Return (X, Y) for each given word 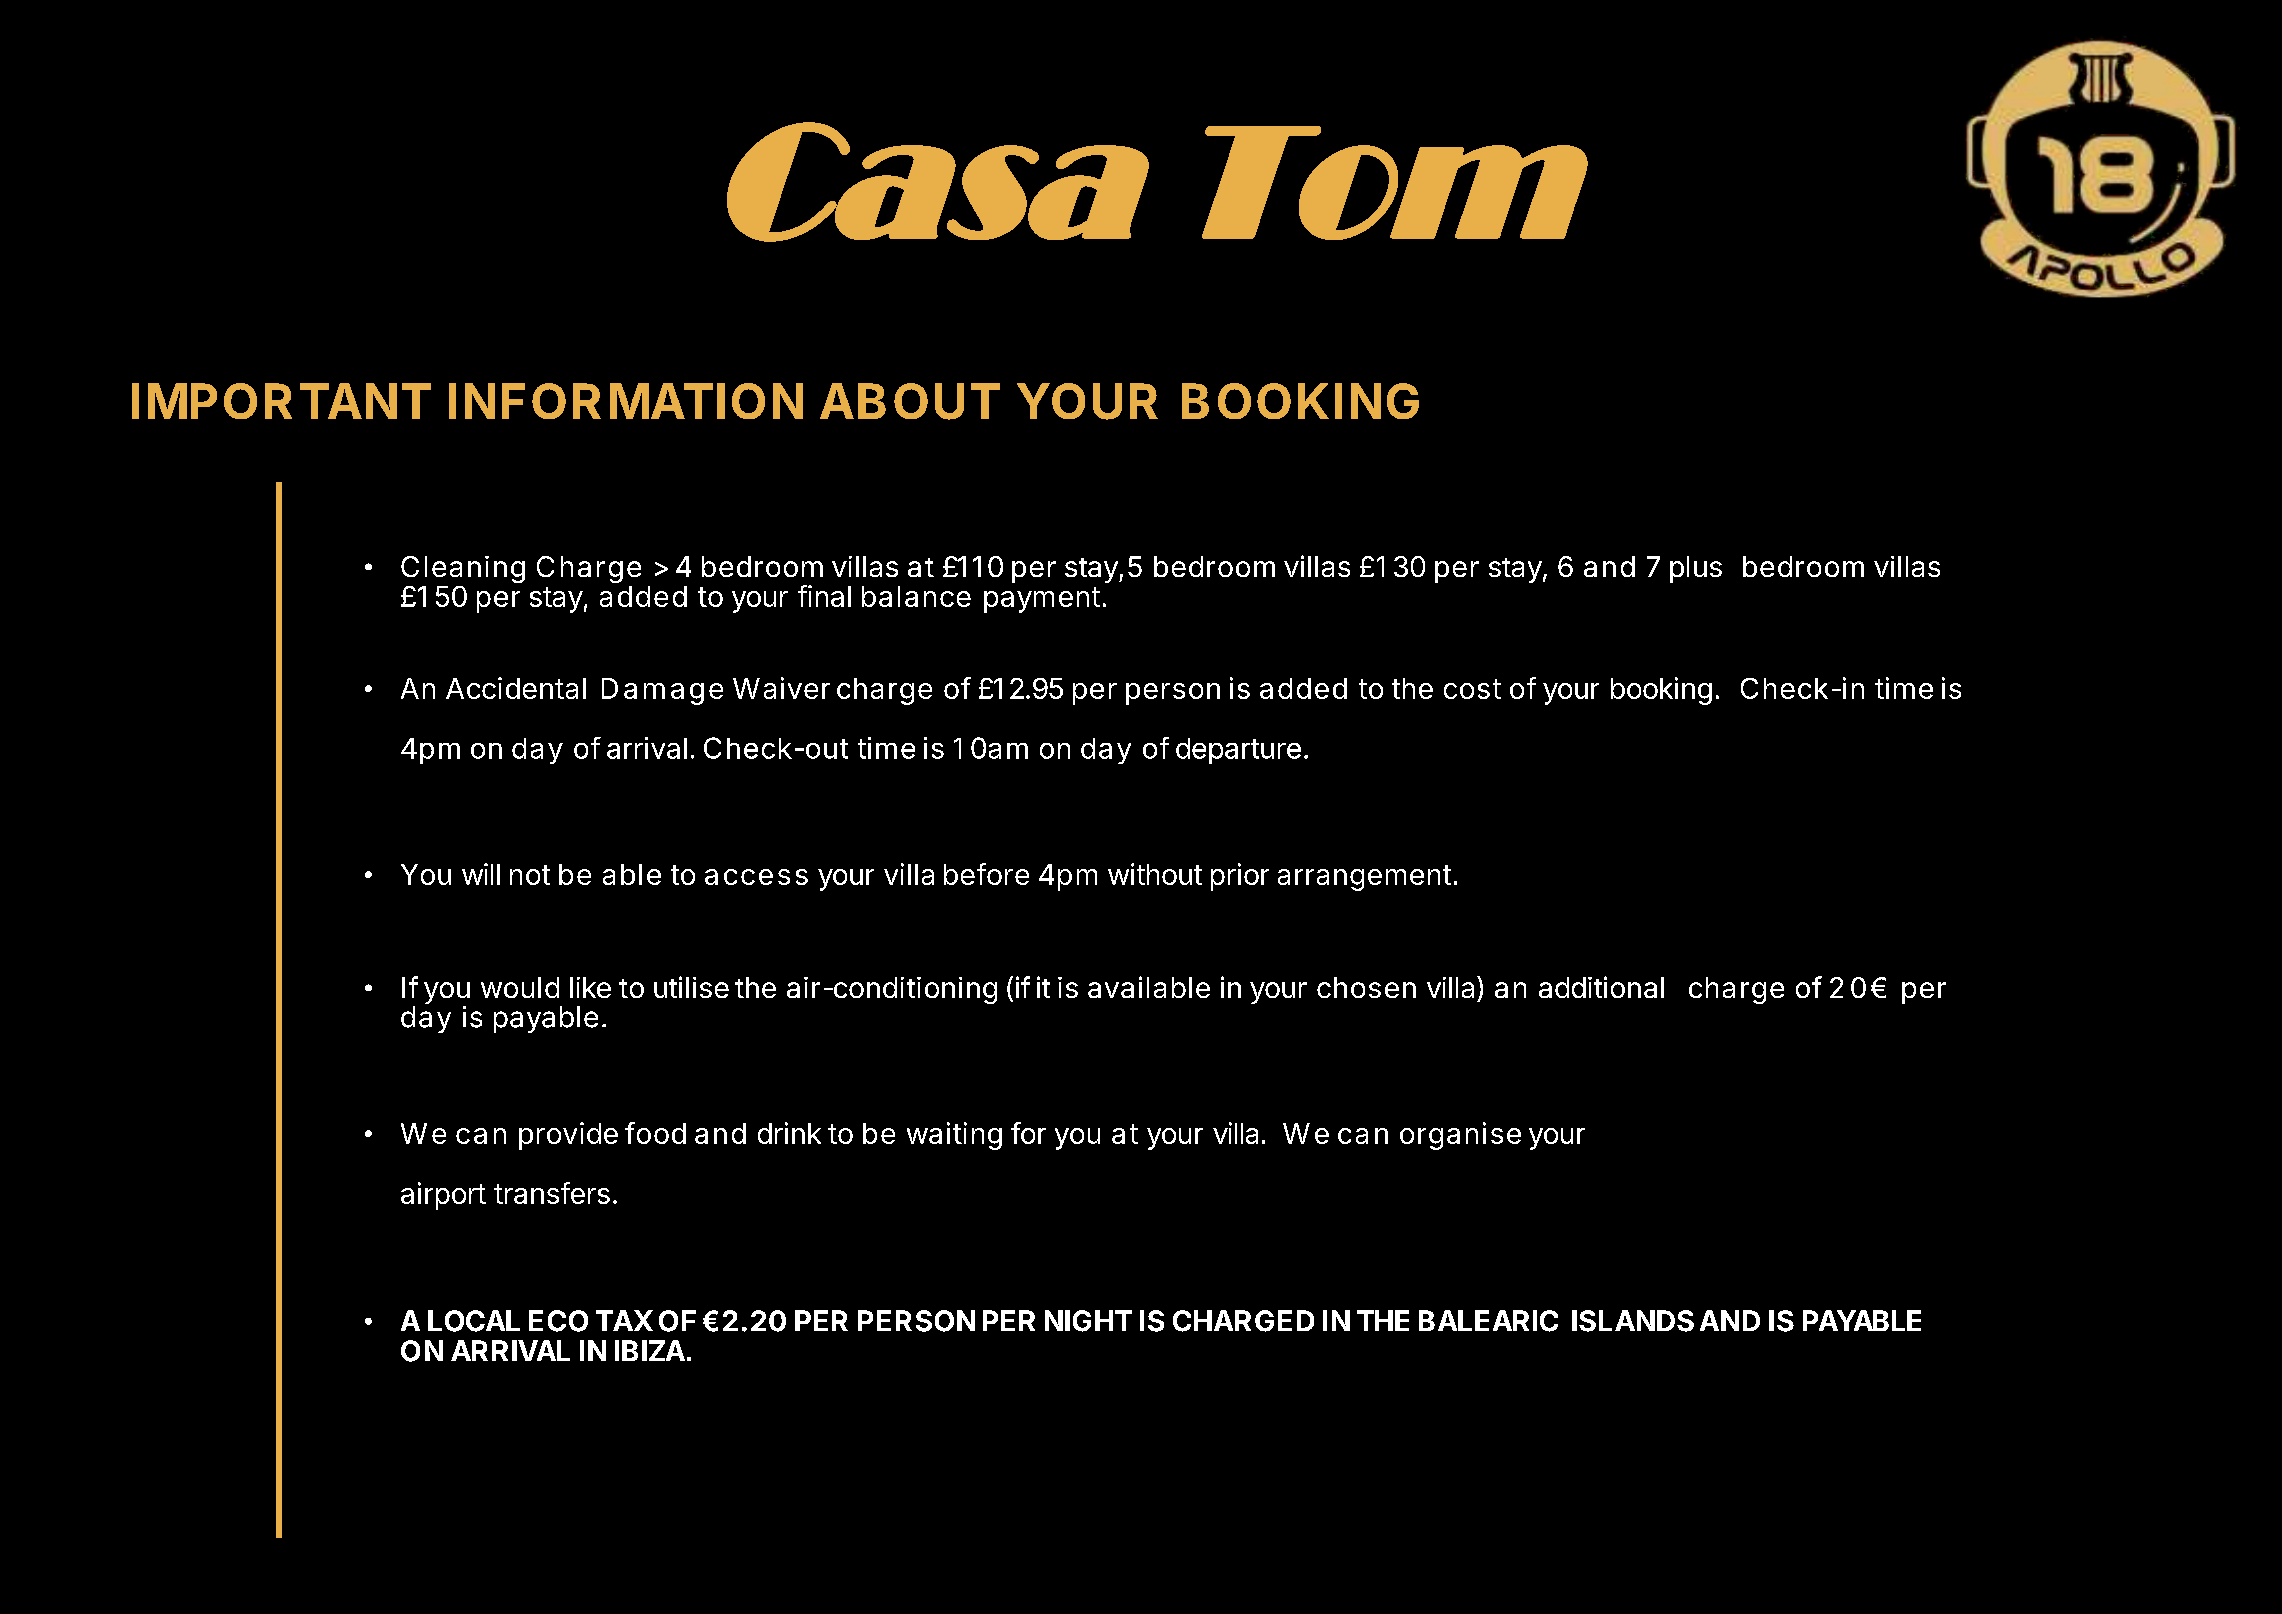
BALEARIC (1488, 1321)
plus (1696, 569)
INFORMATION (626, 401)
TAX (624, 1320)
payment (1042, 600)
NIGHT (1088, 1321)
